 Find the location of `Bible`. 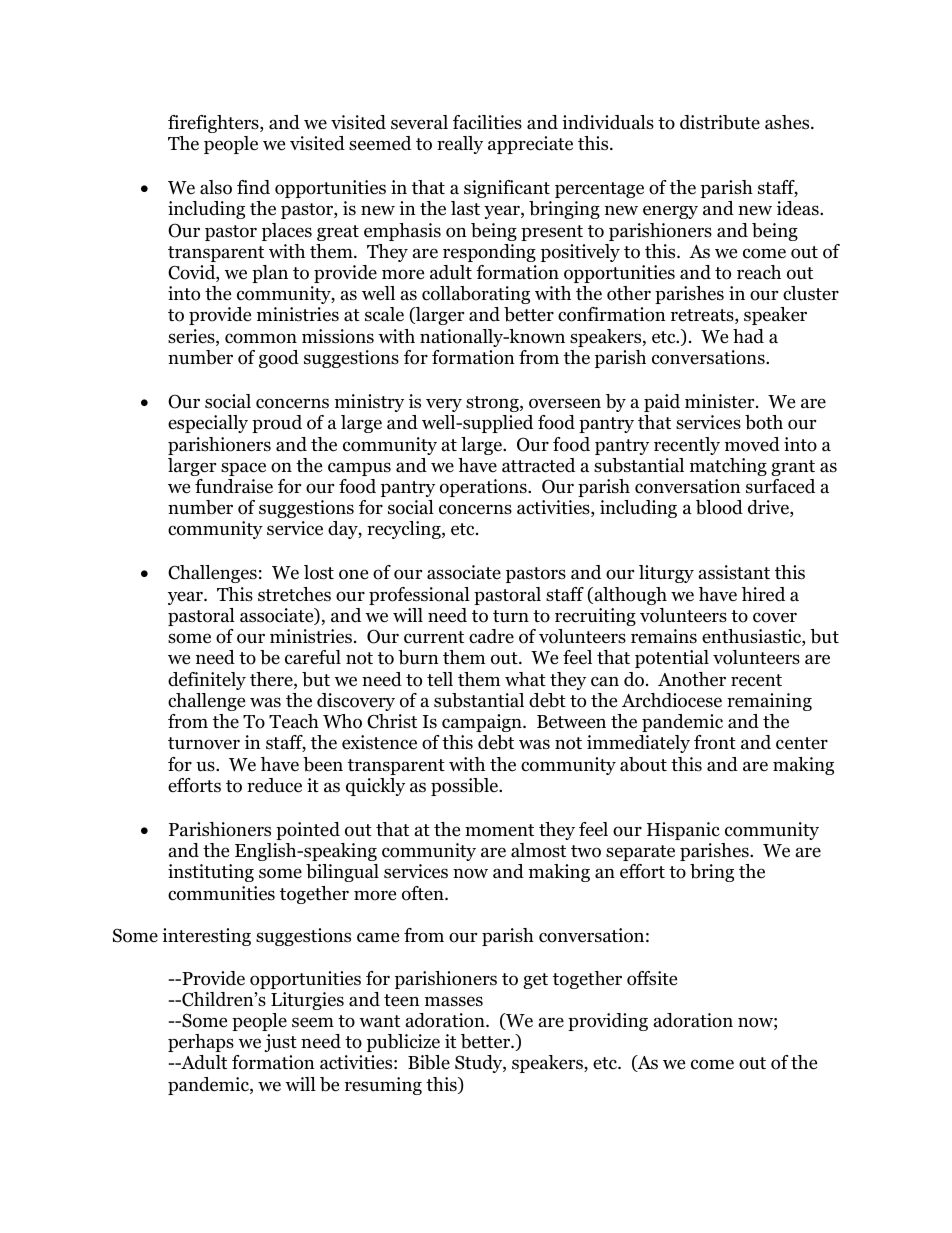

Bible is located at coordinates (429, 1062).
